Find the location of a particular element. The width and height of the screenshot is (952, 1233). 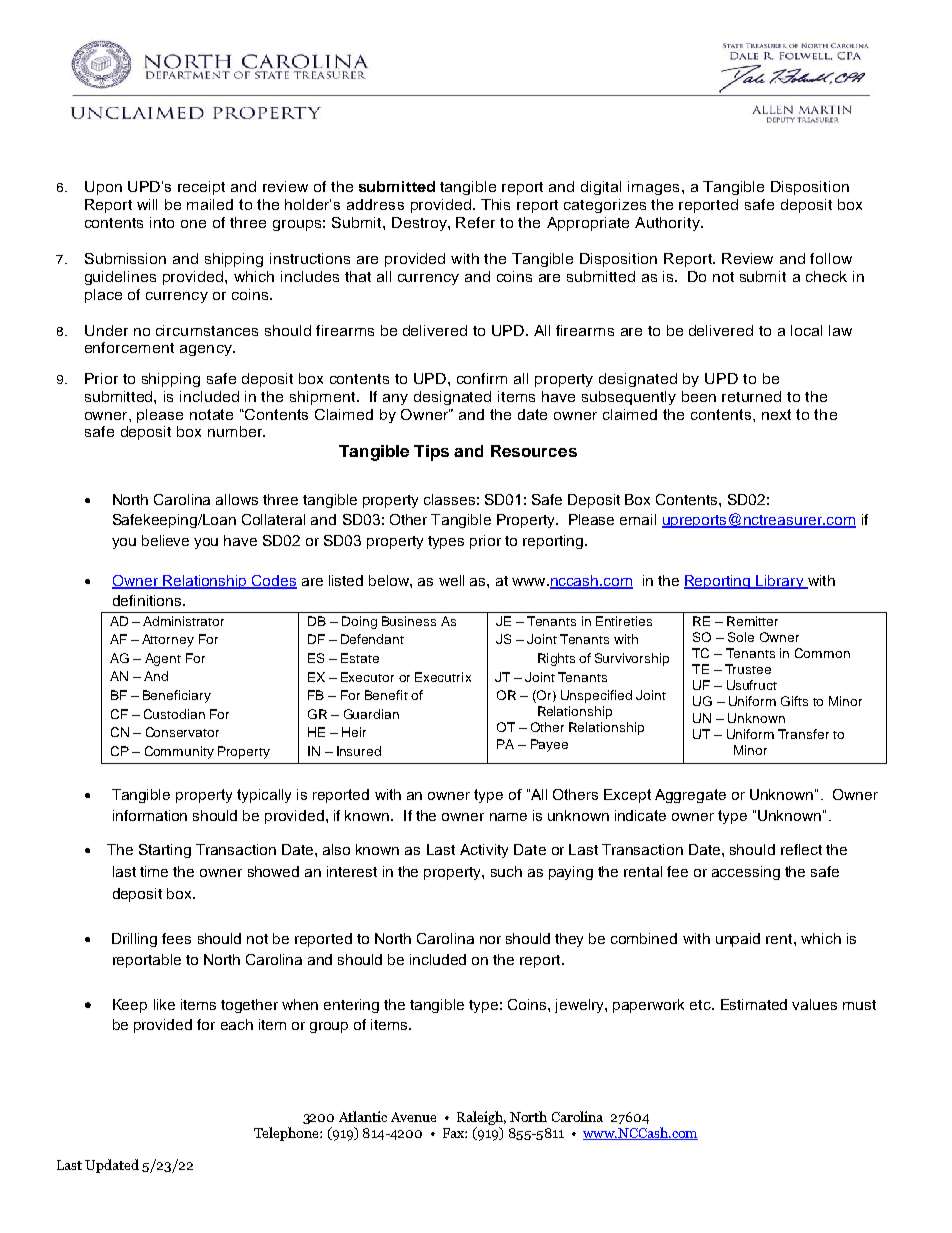

accessing is located at coordinates (746, 873).
